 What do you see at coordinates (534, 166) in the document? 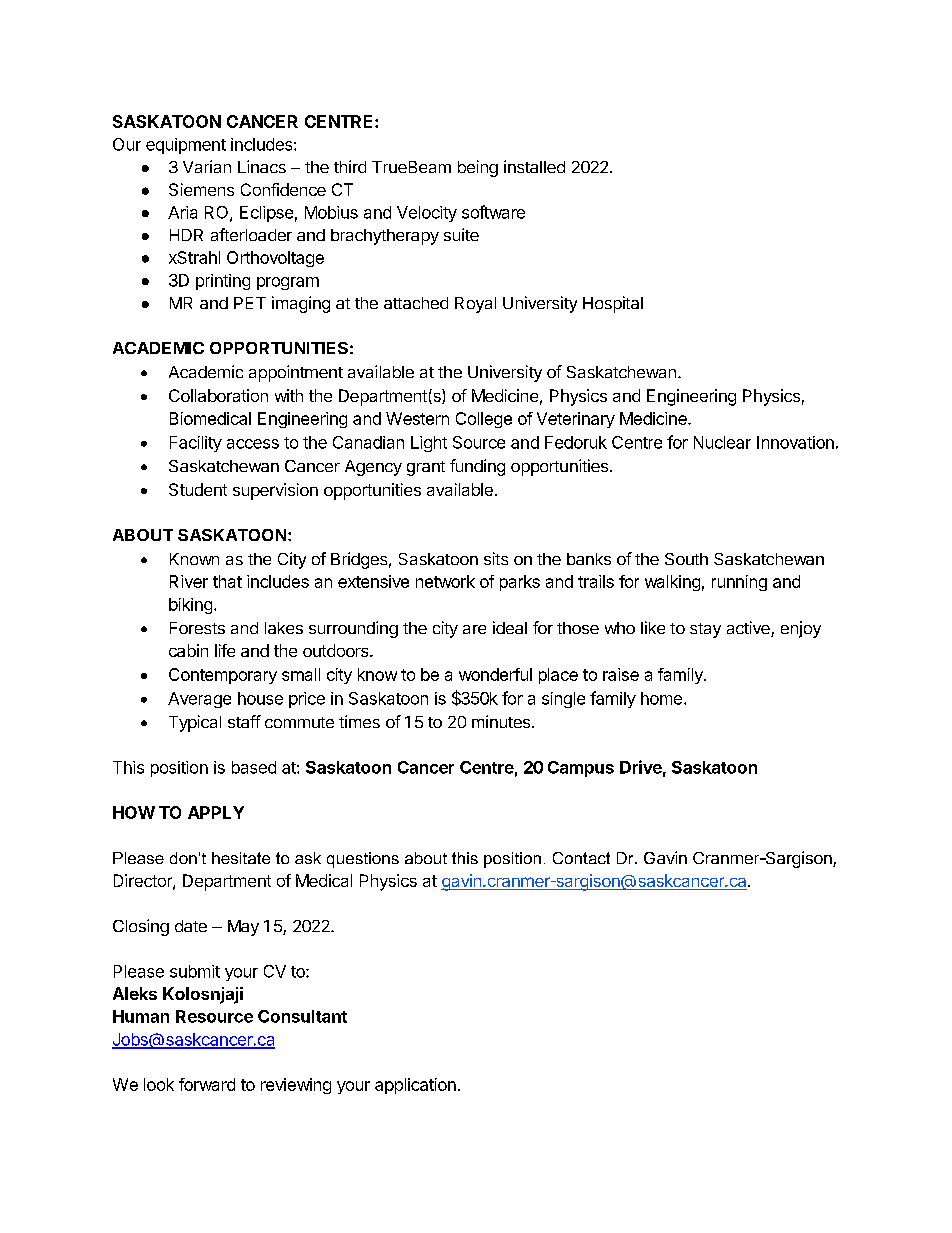
I see `installed` at bounding box center [534, 166].
